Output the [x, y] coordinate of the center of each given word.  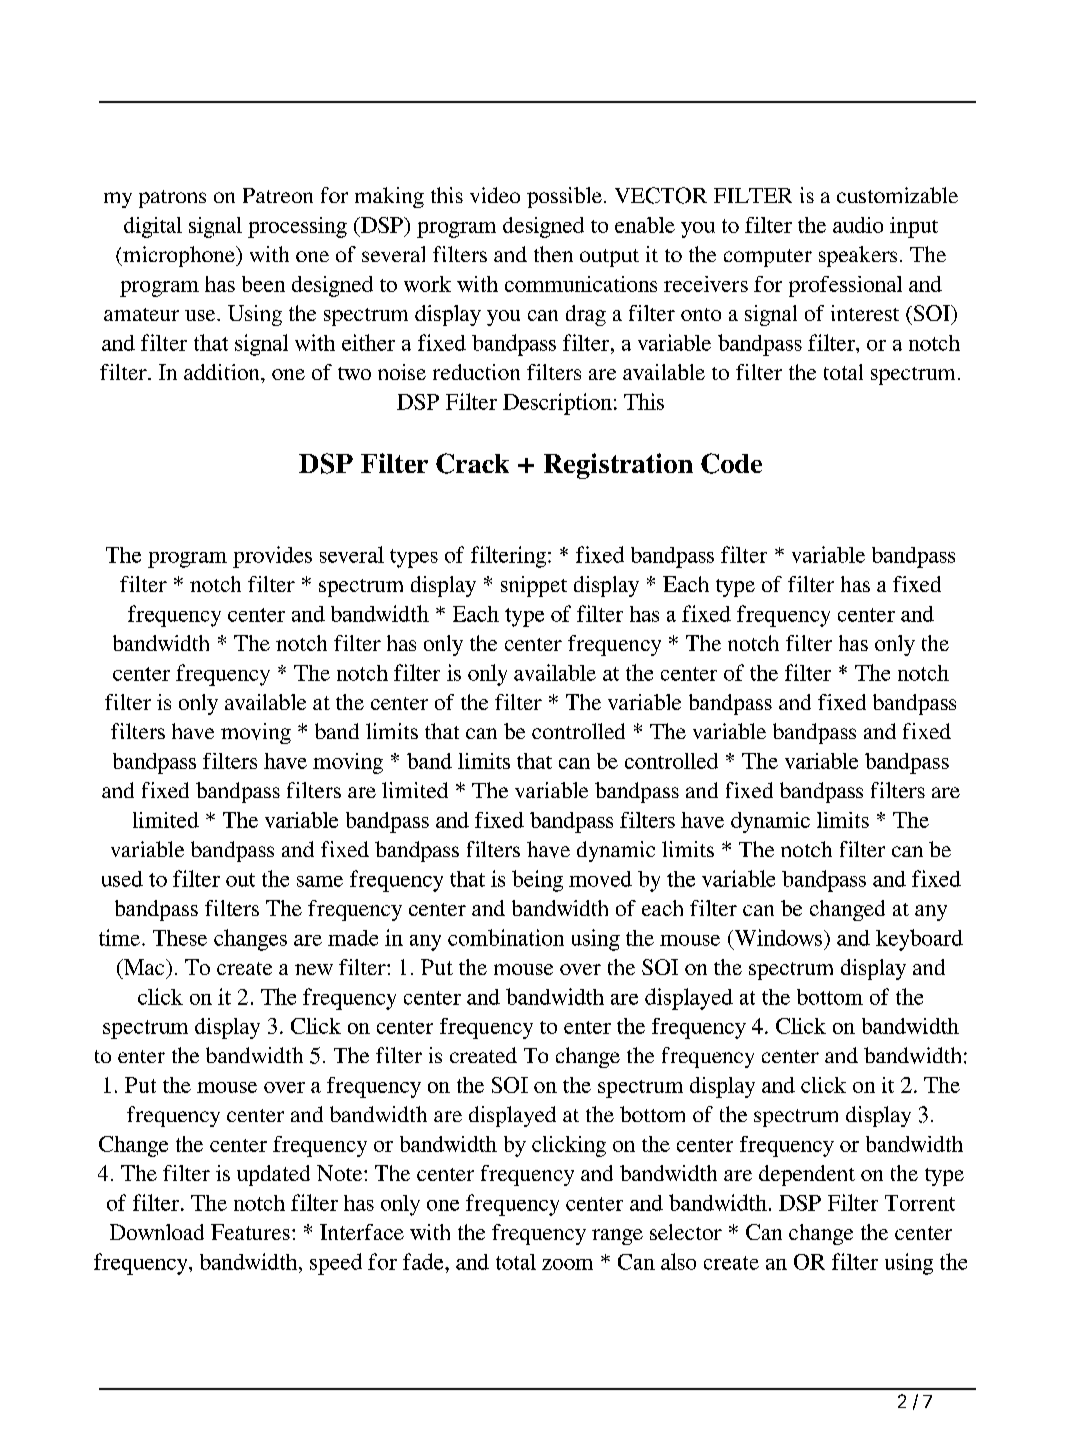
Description [557, 404]
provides [272, 557]
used [122, 879]
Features [250, 1232]
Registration [618, 466]
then [553, 254]
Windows [778, 937]
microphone [179, 256]
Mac [144, 967]
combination [506, 937]
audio [858, 225]
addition [223, 372]
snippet [534, 586]
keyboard [919, 940]
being [537, 881]
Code [731, 463]
